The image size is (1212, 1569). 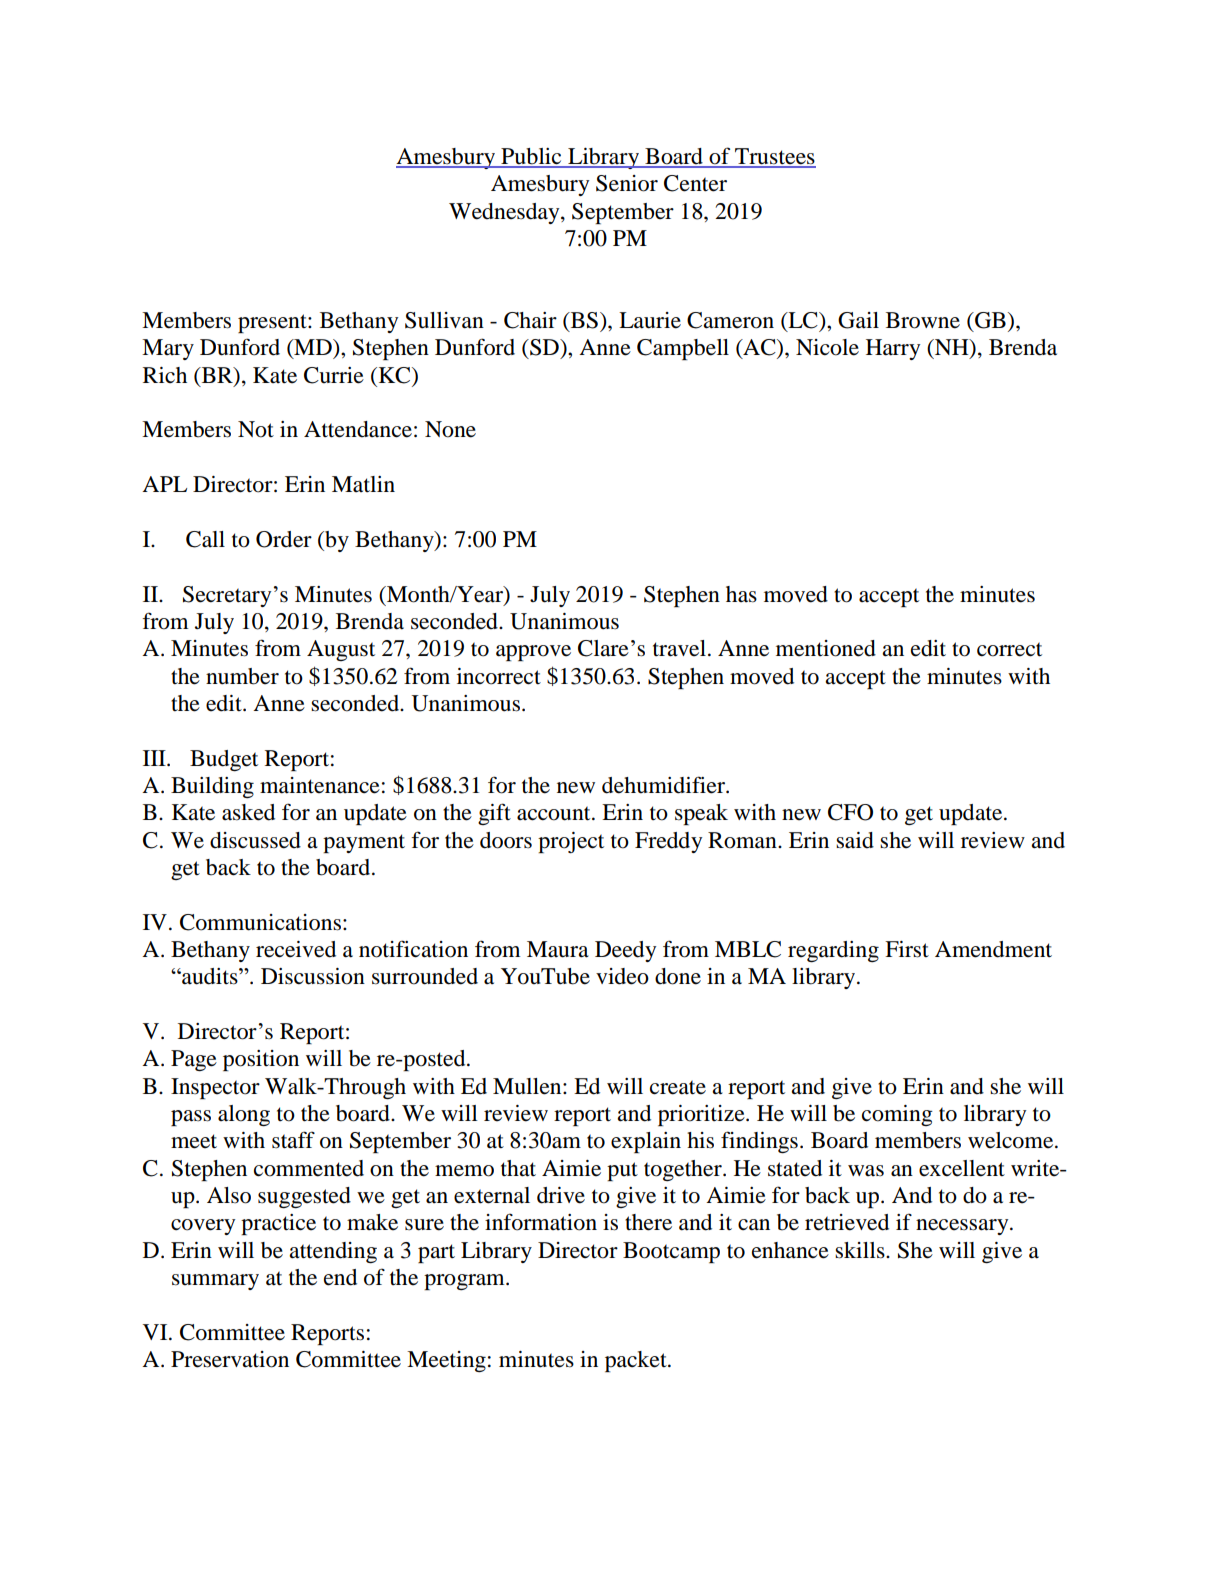 I want to click on packet, so click(x=637, y=1361).
